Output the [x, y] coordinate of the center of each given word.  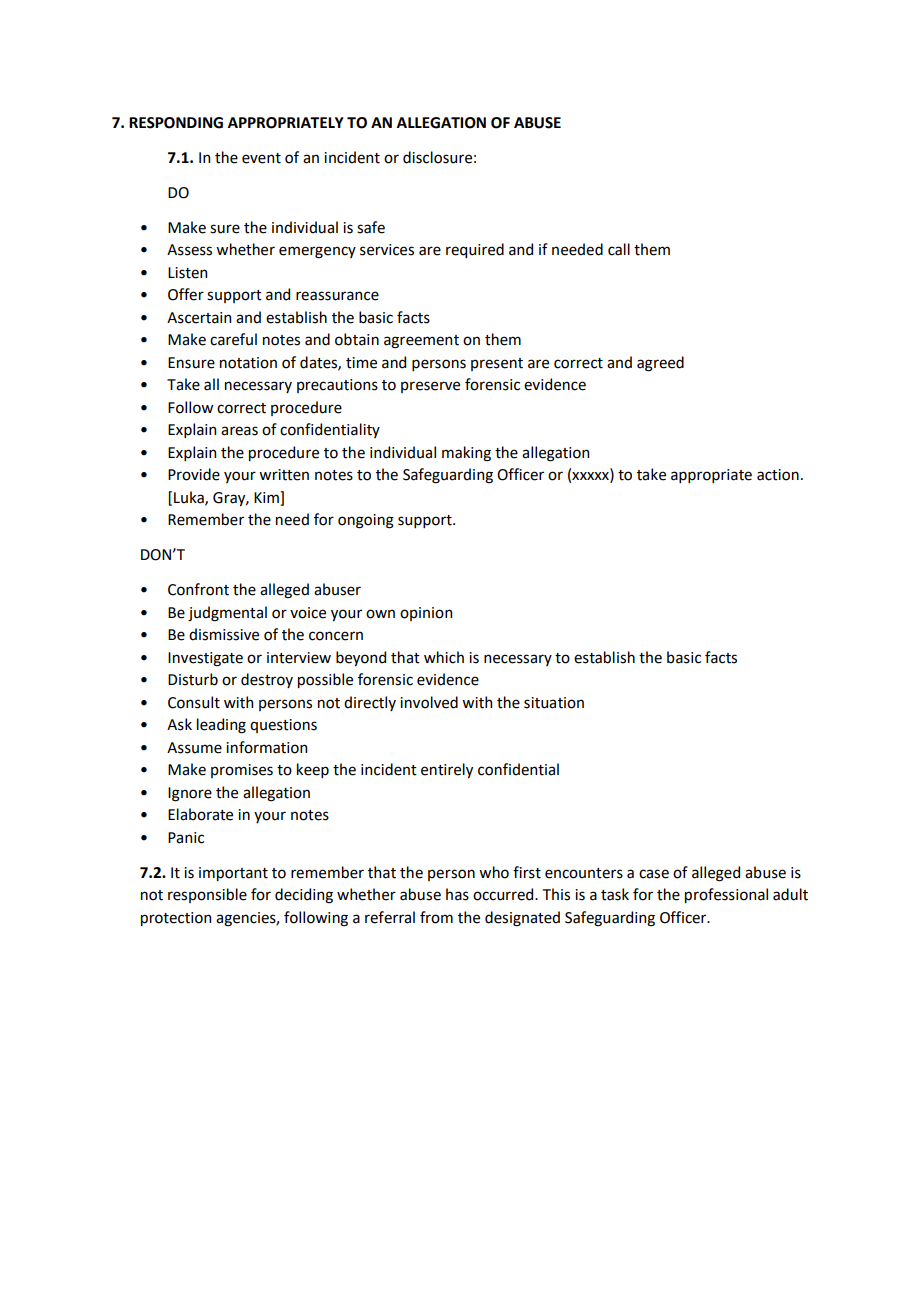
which [444, 657]
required [475, 250]
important [233, 874]
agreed [660, 364]
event [261, 158]
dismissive [224, 634]
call [619, 249]
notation [248, 363]
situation [554, 703]
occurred [504, 894]
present [497, 364]
